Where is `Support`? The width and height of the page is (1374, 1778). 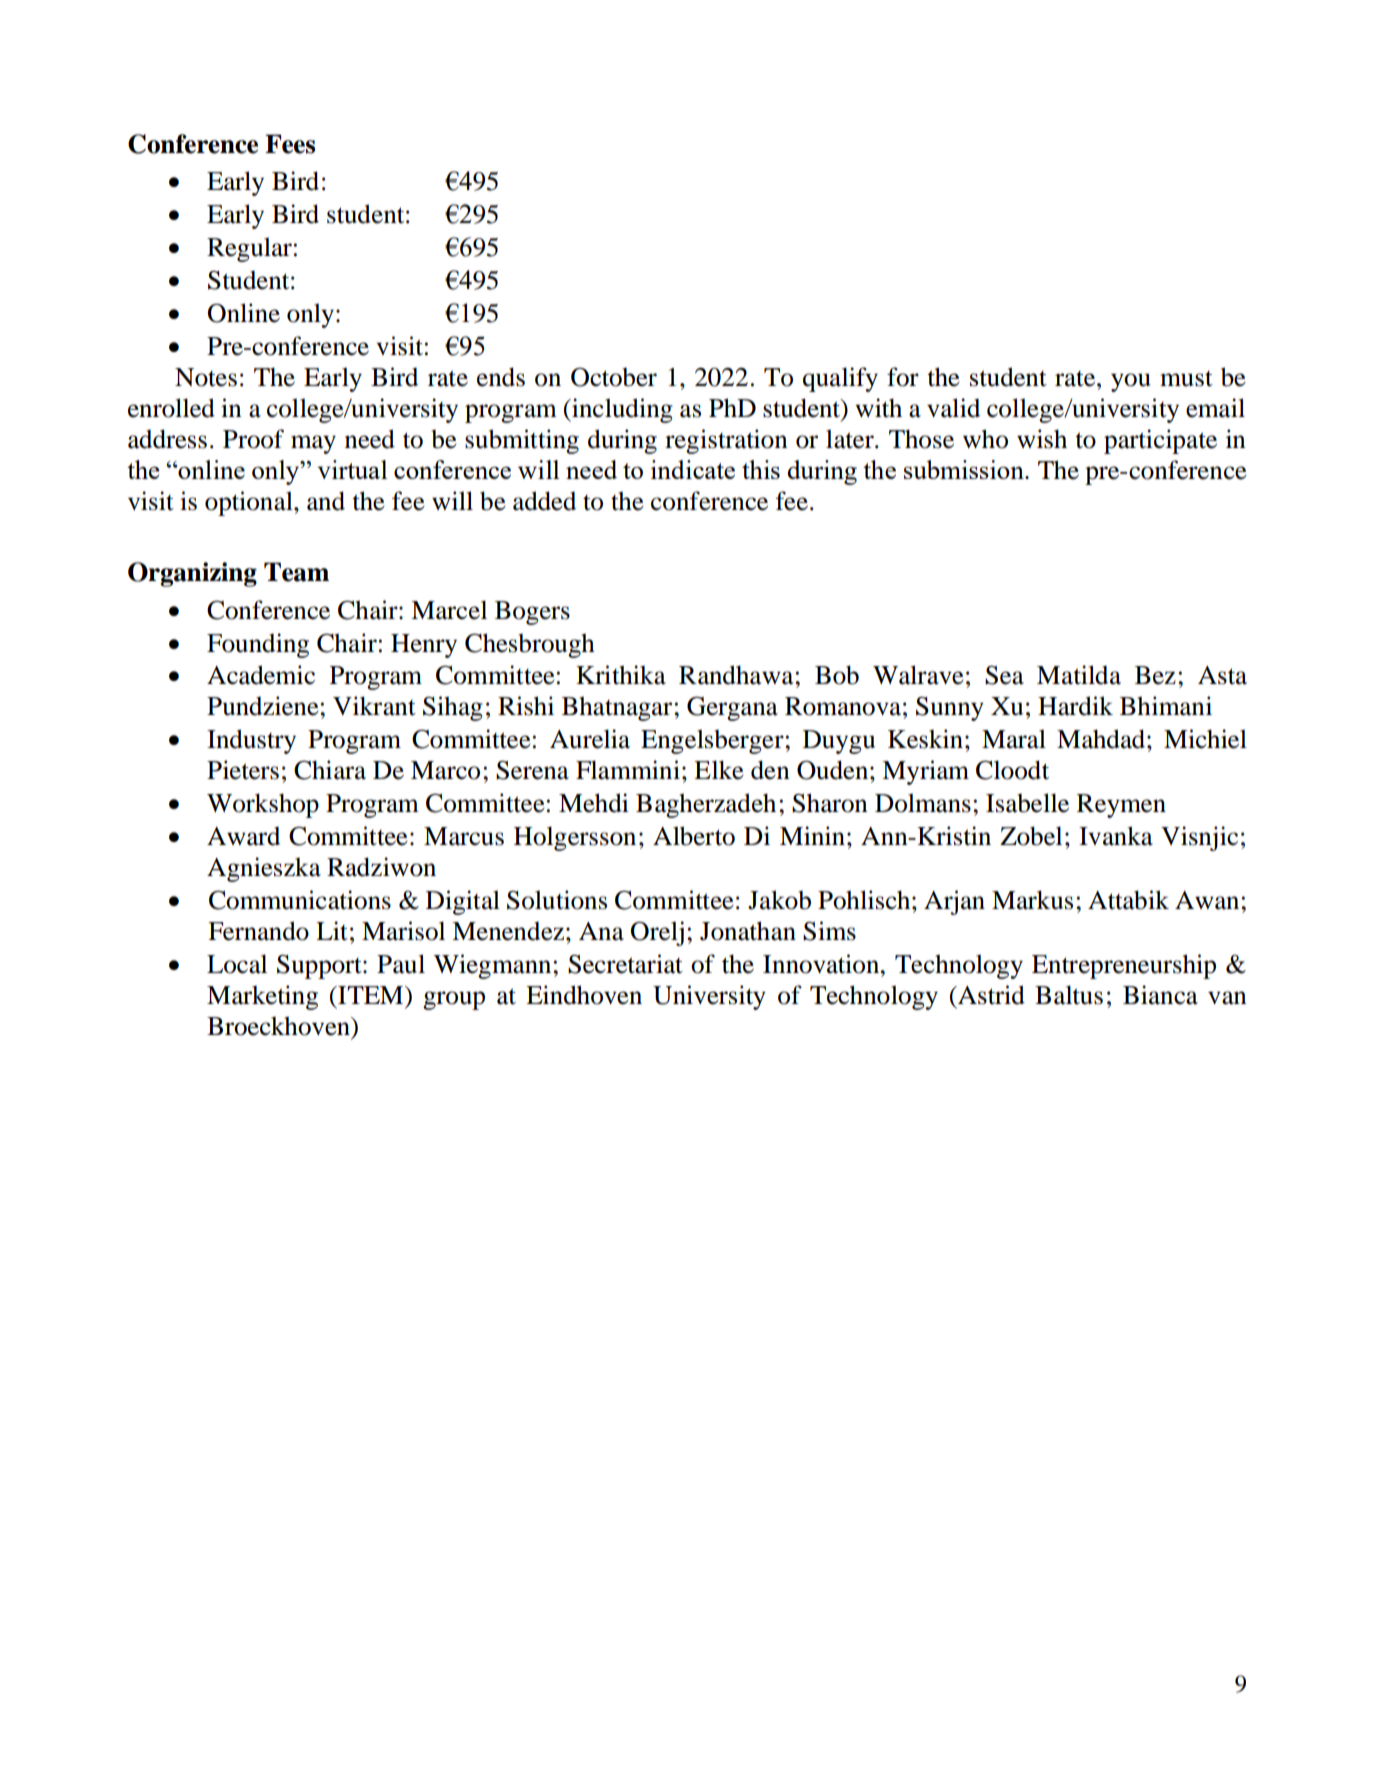
Support is located at coordinates (320, 967).
